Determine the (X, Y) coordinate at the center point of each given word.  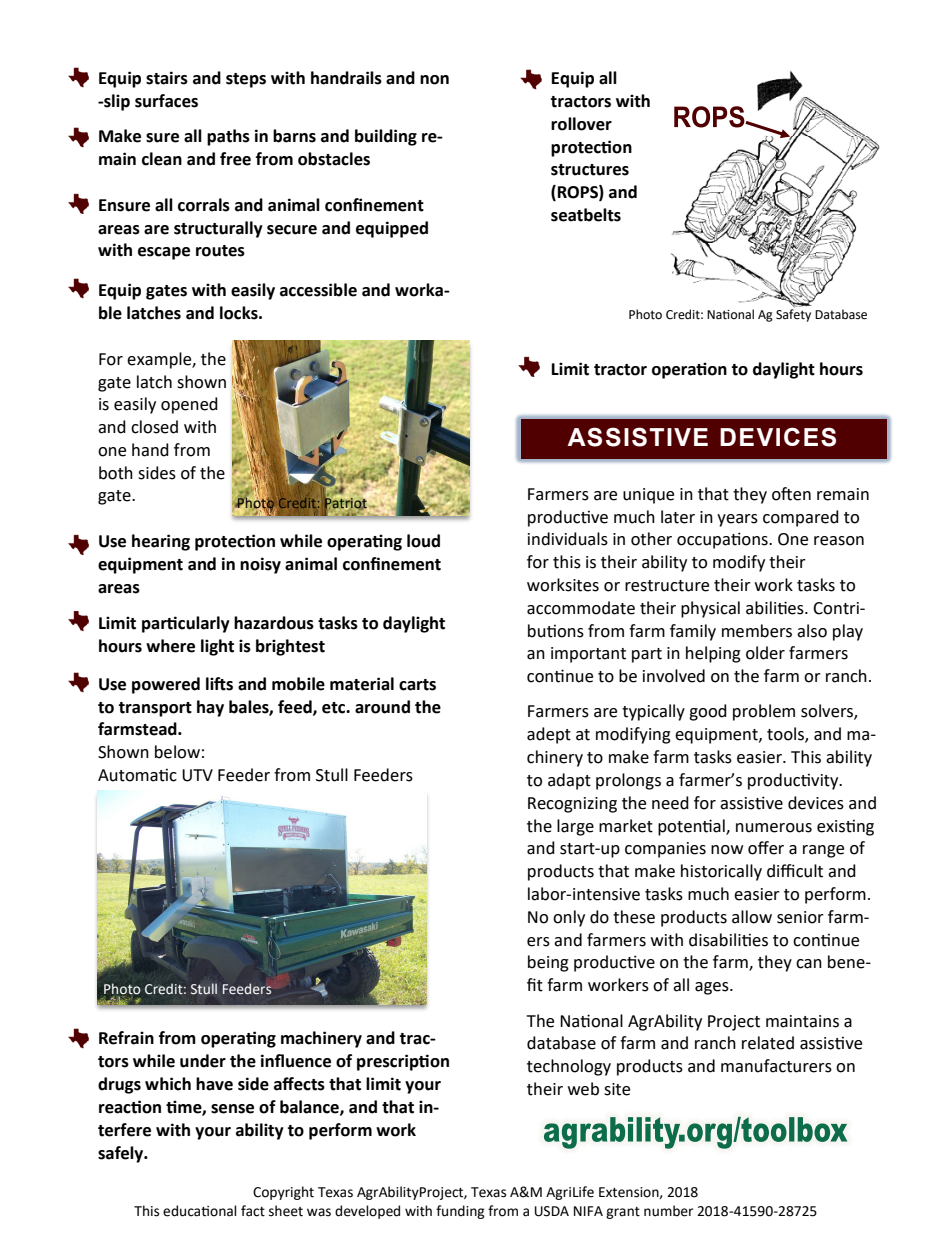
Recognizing (572, 805)
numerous (774, 828)
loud (423, 541)
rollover (581, 124)
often (791, 494)
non (434, 80)
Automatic (137, 775)
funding (460, 1212)
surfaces (166, 101)
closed (154, 427)
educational (200, 1211)
